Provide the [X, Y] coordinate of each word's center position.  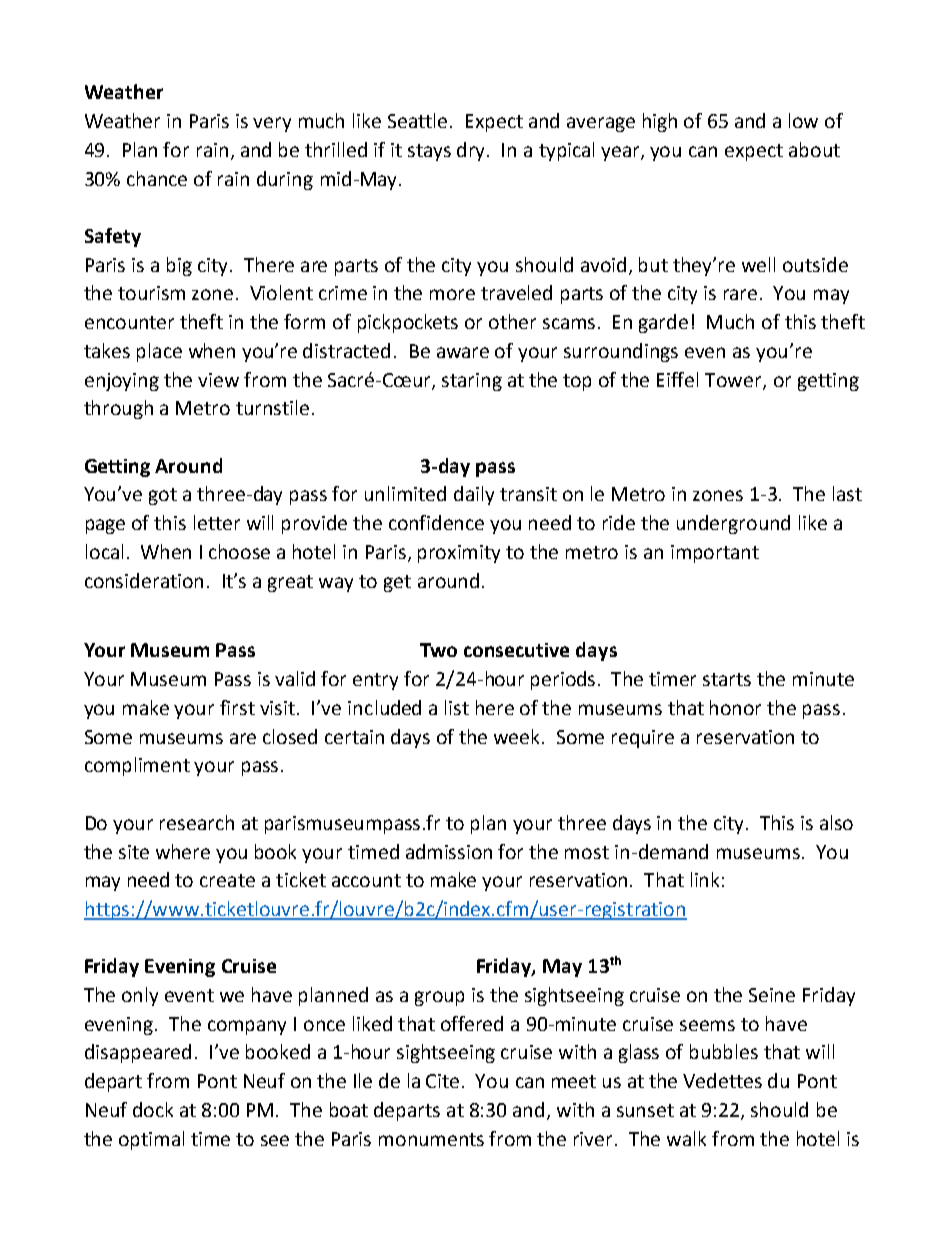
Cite [444, 1081]
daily [474, 495]
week [518, 736]
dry [472, 151]
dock [153, 1109]
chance [157, 178]
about [814, 149]
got [163, 496]
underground [733, 524]
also [836, 822]
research [197, 822]
